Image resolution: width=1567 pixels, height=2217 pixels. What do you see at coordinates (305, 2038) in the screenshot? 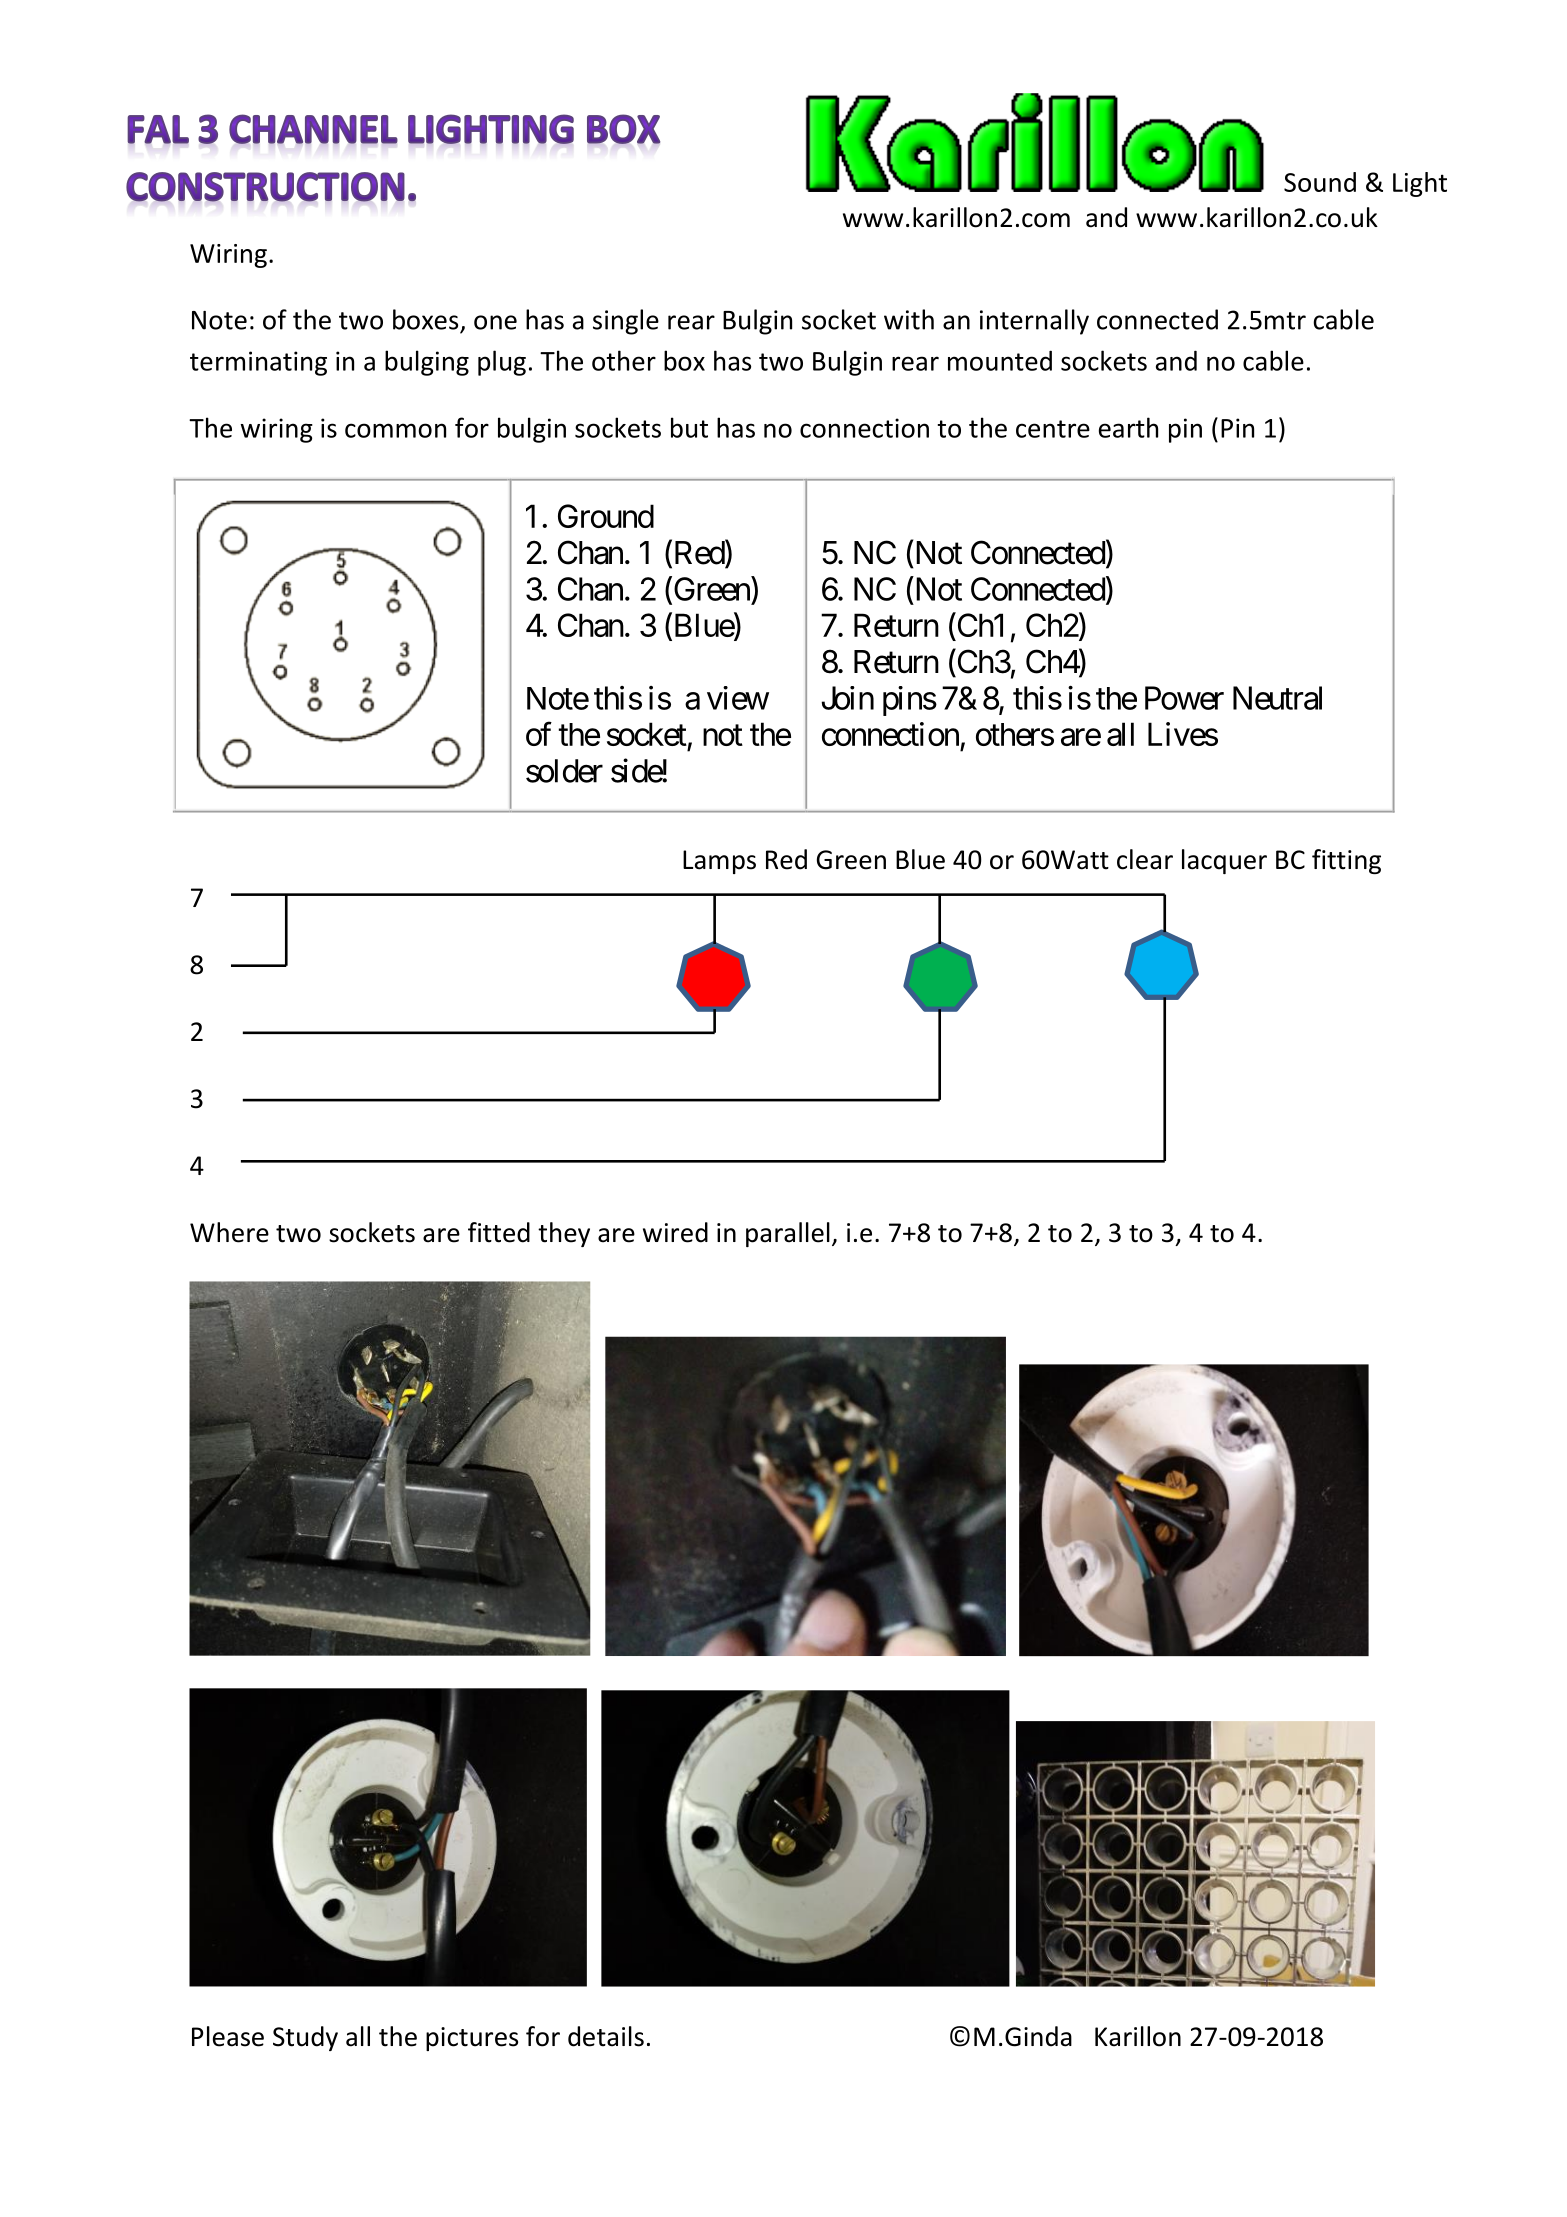
I see `Study` at bounding box center [305, 2038].
